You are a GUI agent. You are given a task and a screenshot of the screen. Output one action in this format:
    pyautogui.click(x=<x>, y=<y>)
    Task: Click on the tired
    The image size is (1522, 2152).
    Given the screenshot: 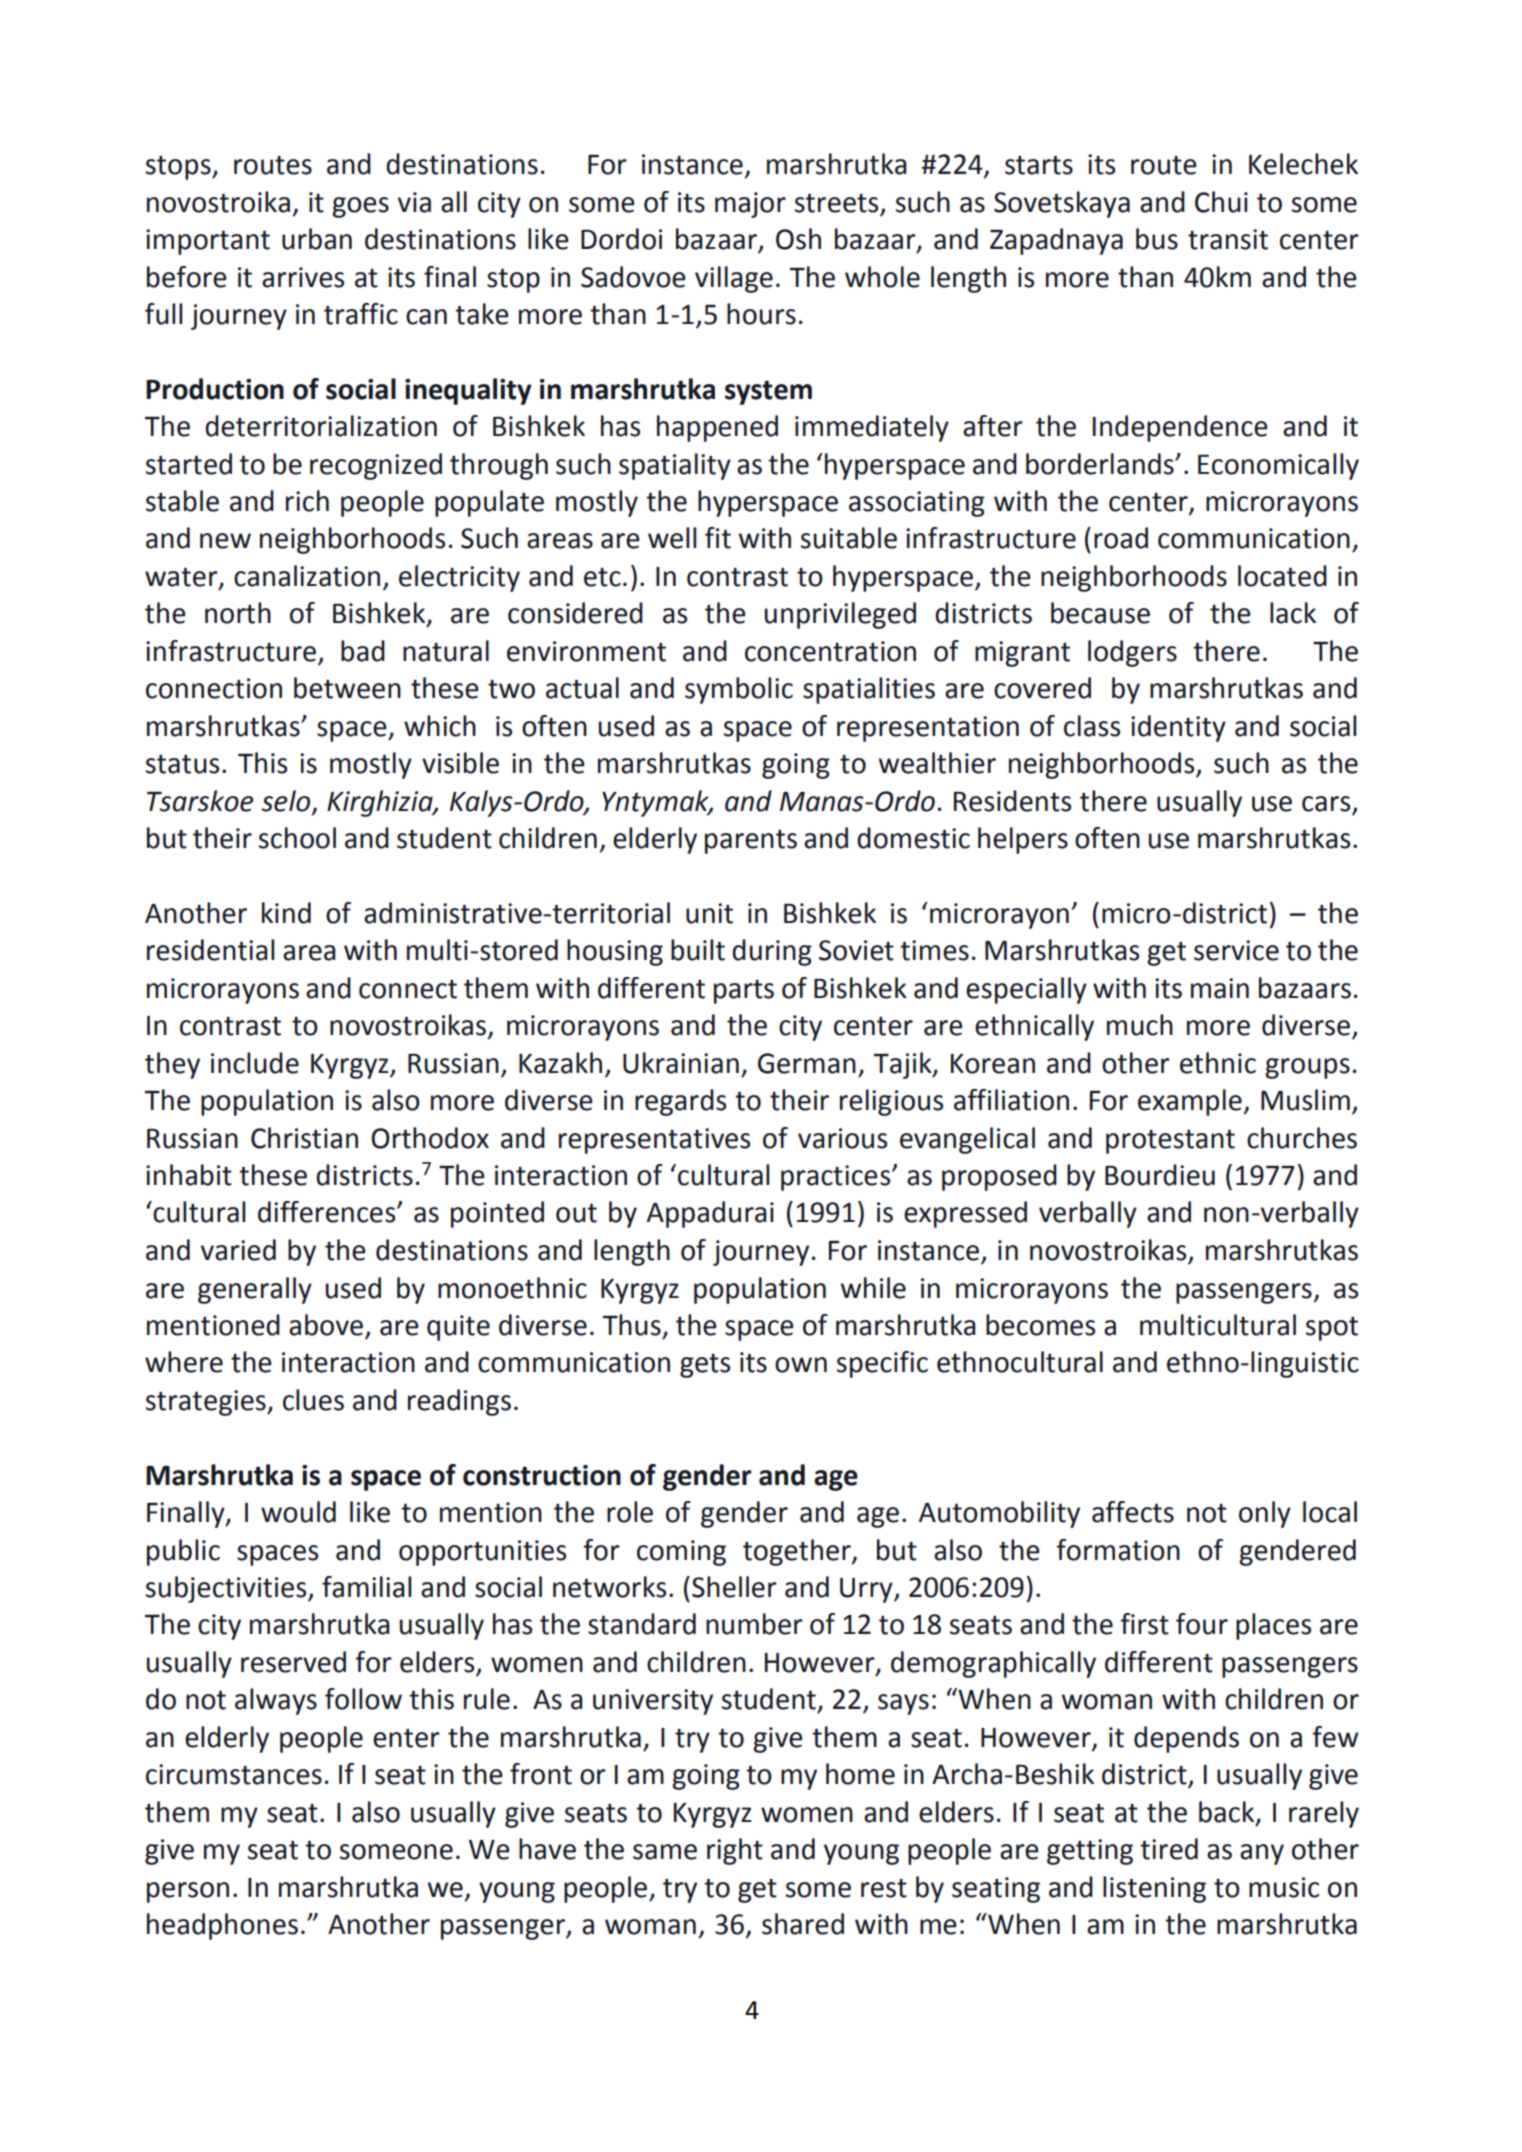 What is the action you would take?
    pyautogui.click(x=1169, y=1849)
